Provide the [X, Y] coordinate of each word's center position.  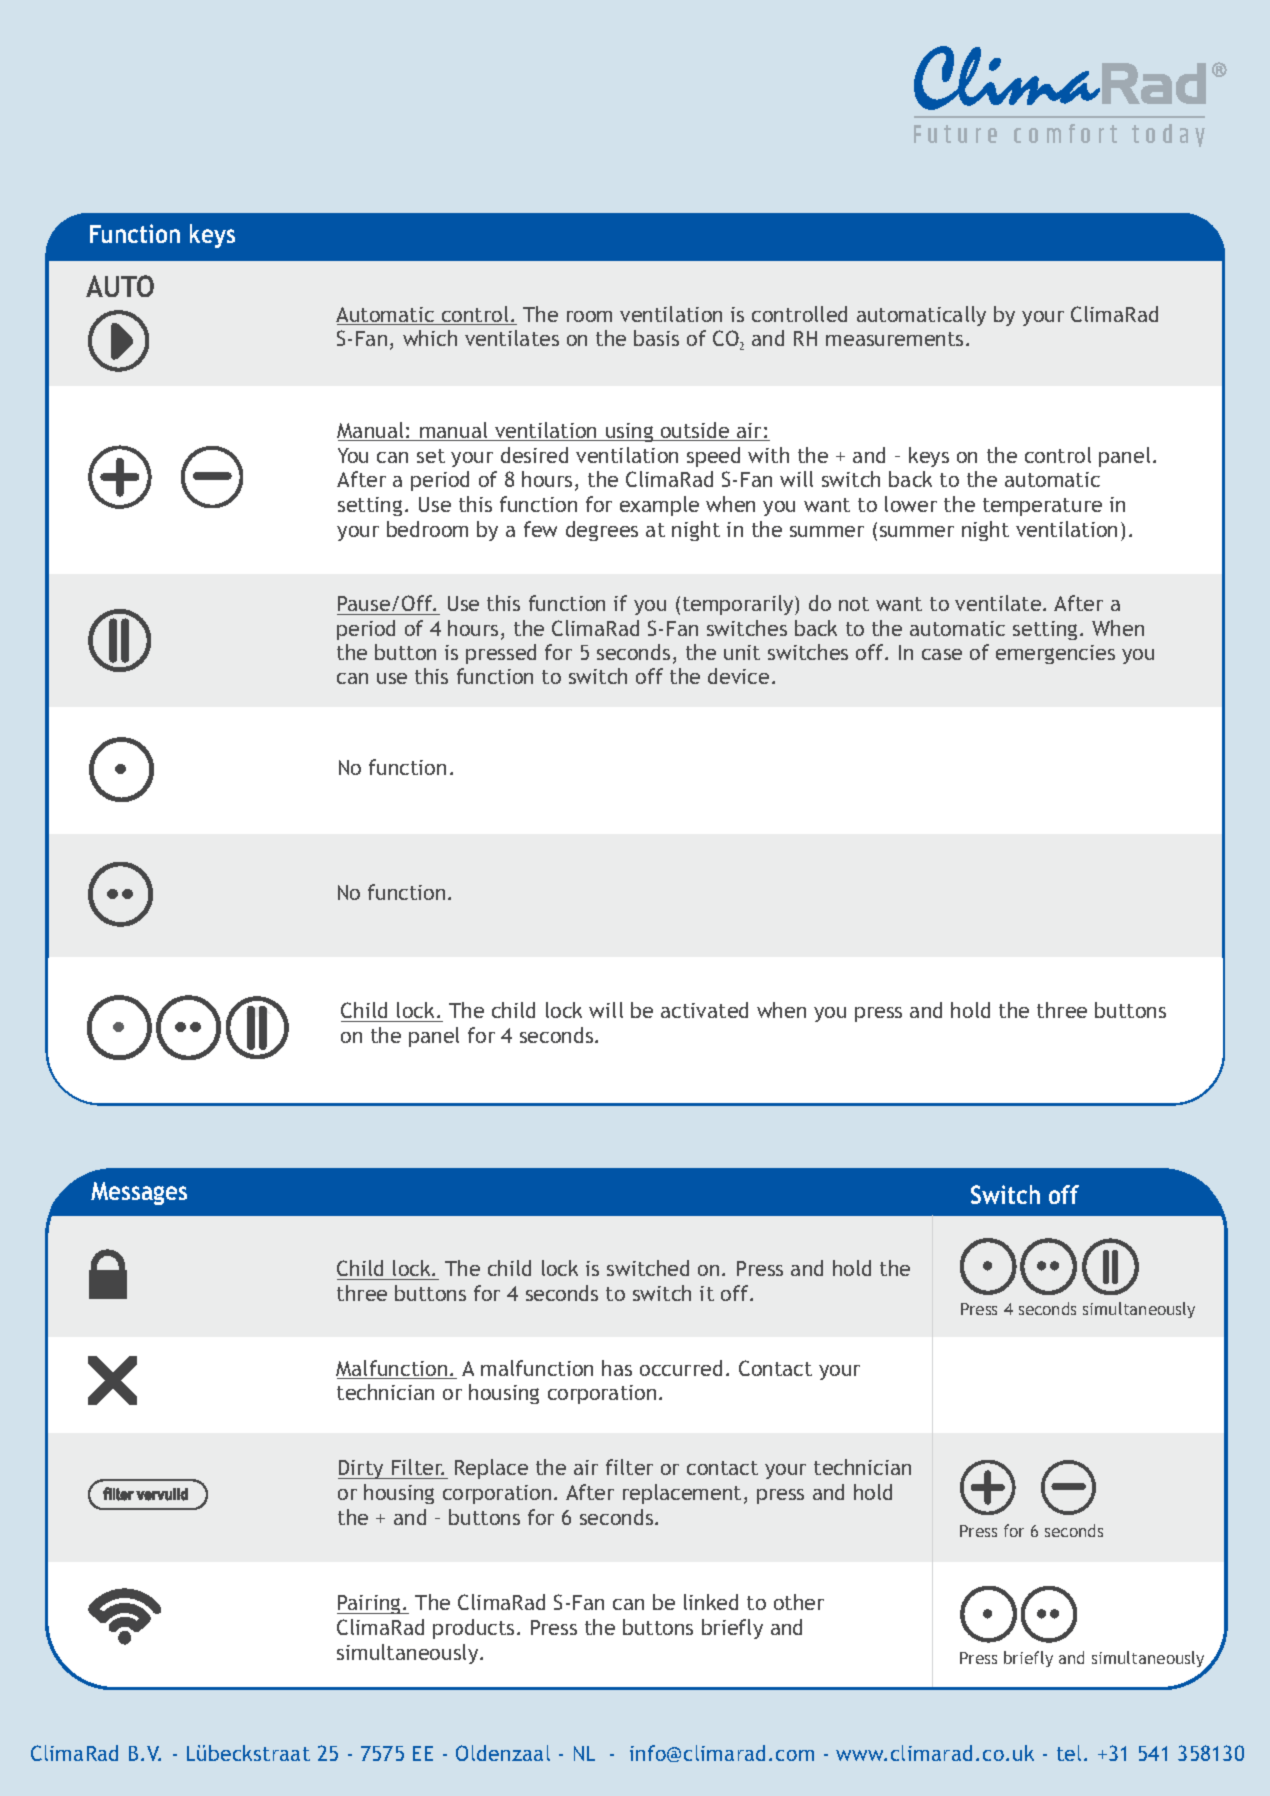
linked [711, 1602]
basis [656, 338]
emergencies [1055, 654]
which [430, 338]
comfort [1065, 133]
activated [704, 1010]
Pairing [370, 1604]
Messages [139, 1193]
